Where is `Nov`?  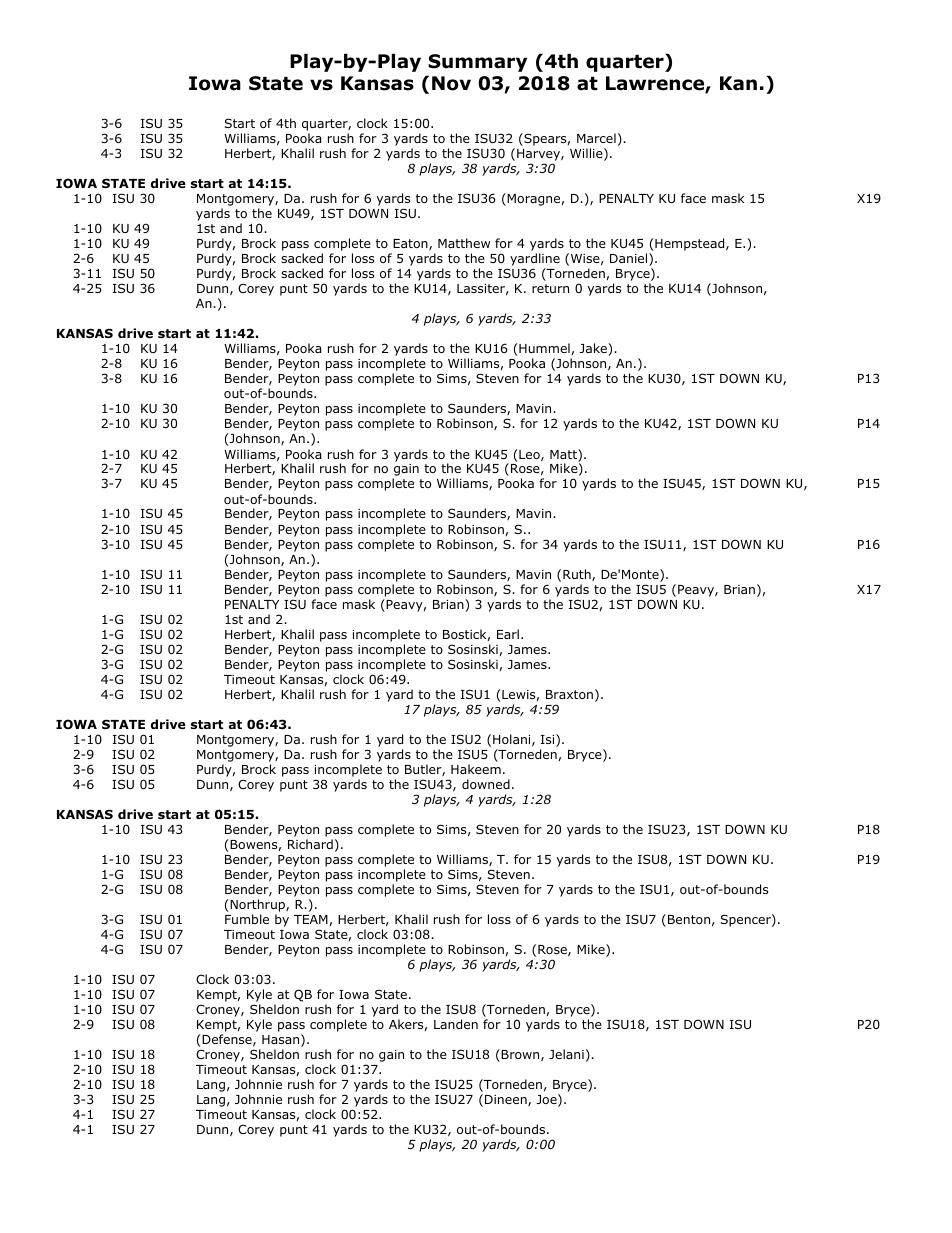
Nov is located at coordinates (451, 83).
